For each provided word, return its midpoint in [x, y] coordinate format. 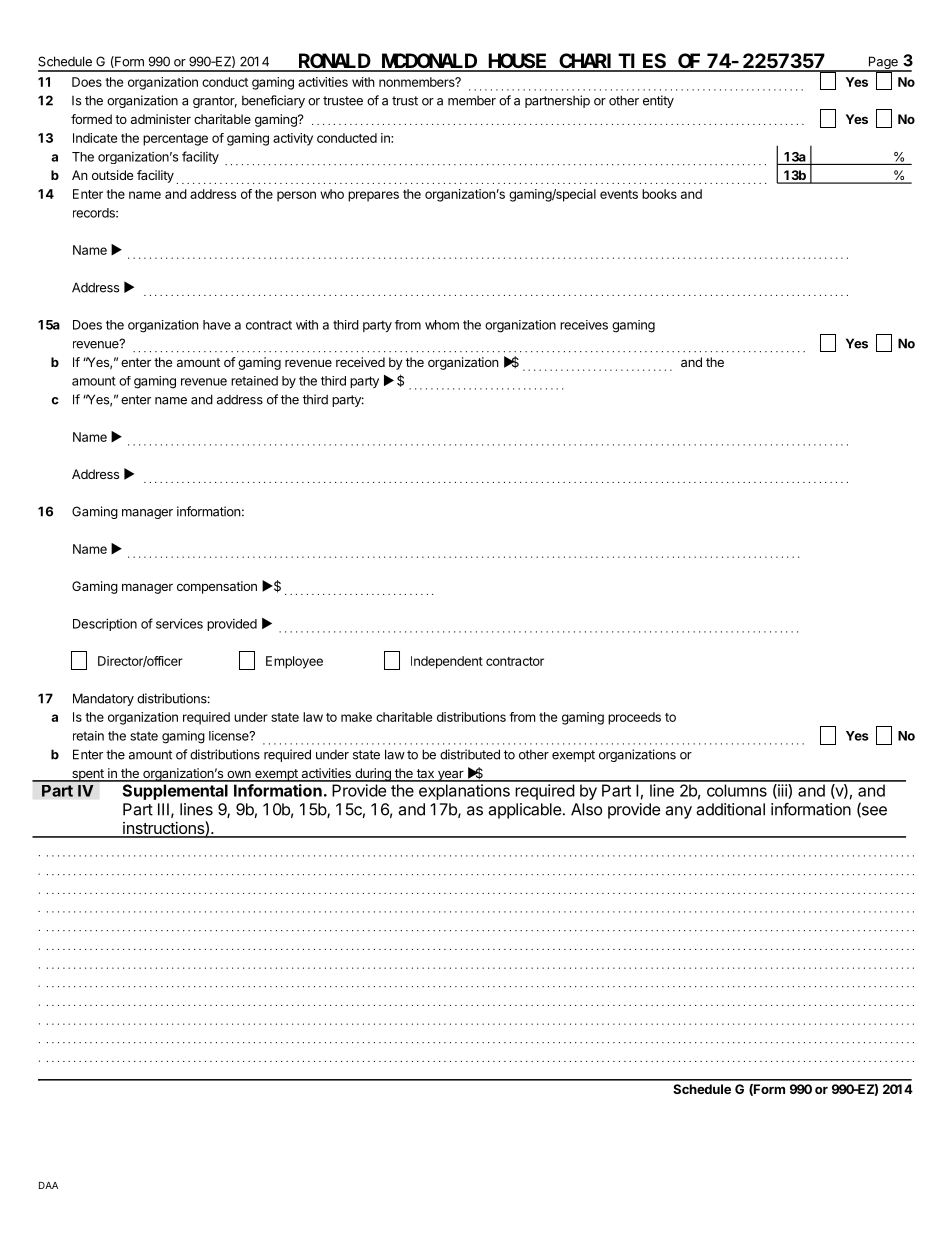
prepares [373, 196]
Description [105, 624]
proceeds [634, 718]
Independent [447, 662]
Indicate [95, 138]
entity [658, 101]
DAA [48, 1185]
